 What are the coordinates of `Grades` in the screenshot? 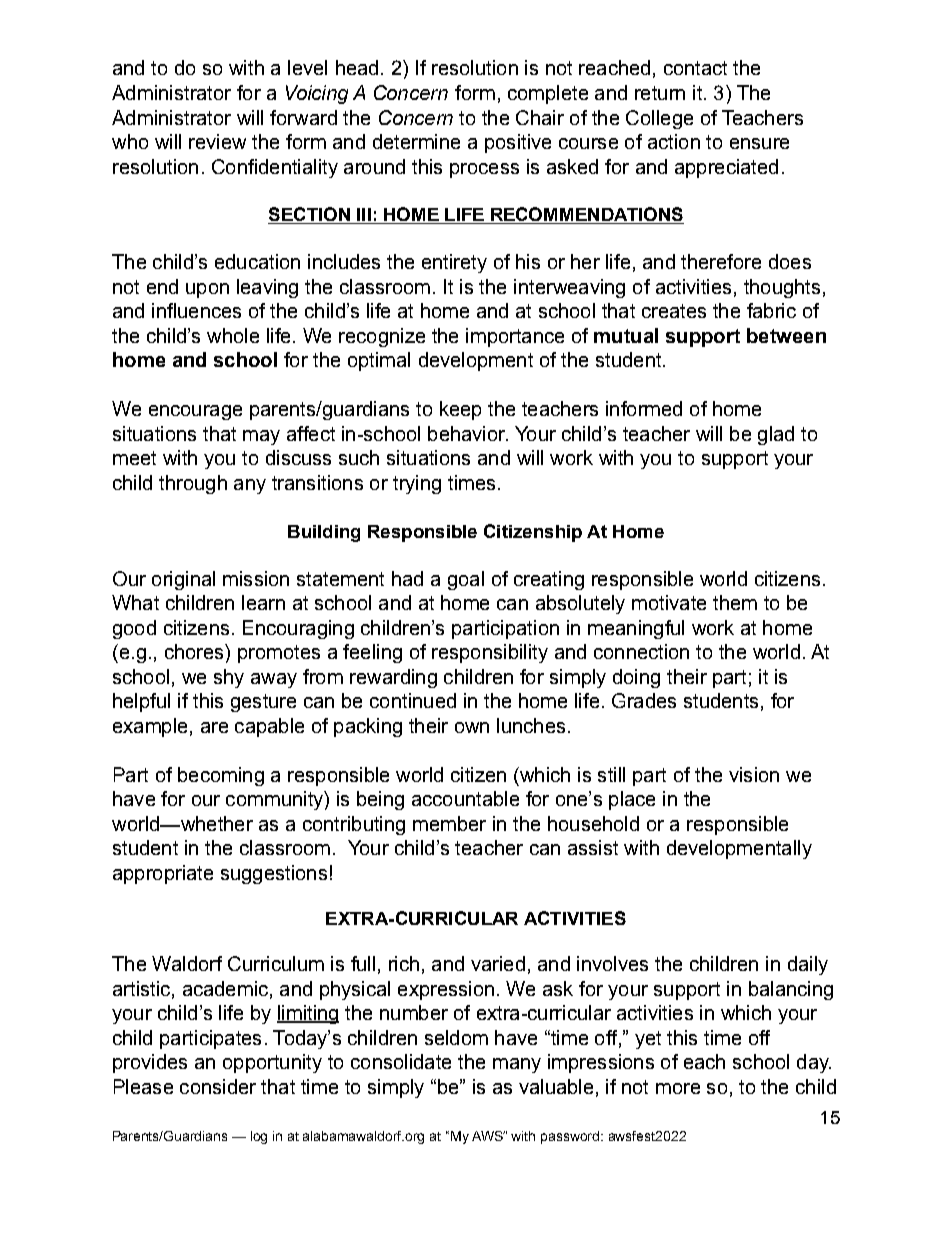 It's located at (644, 700).
